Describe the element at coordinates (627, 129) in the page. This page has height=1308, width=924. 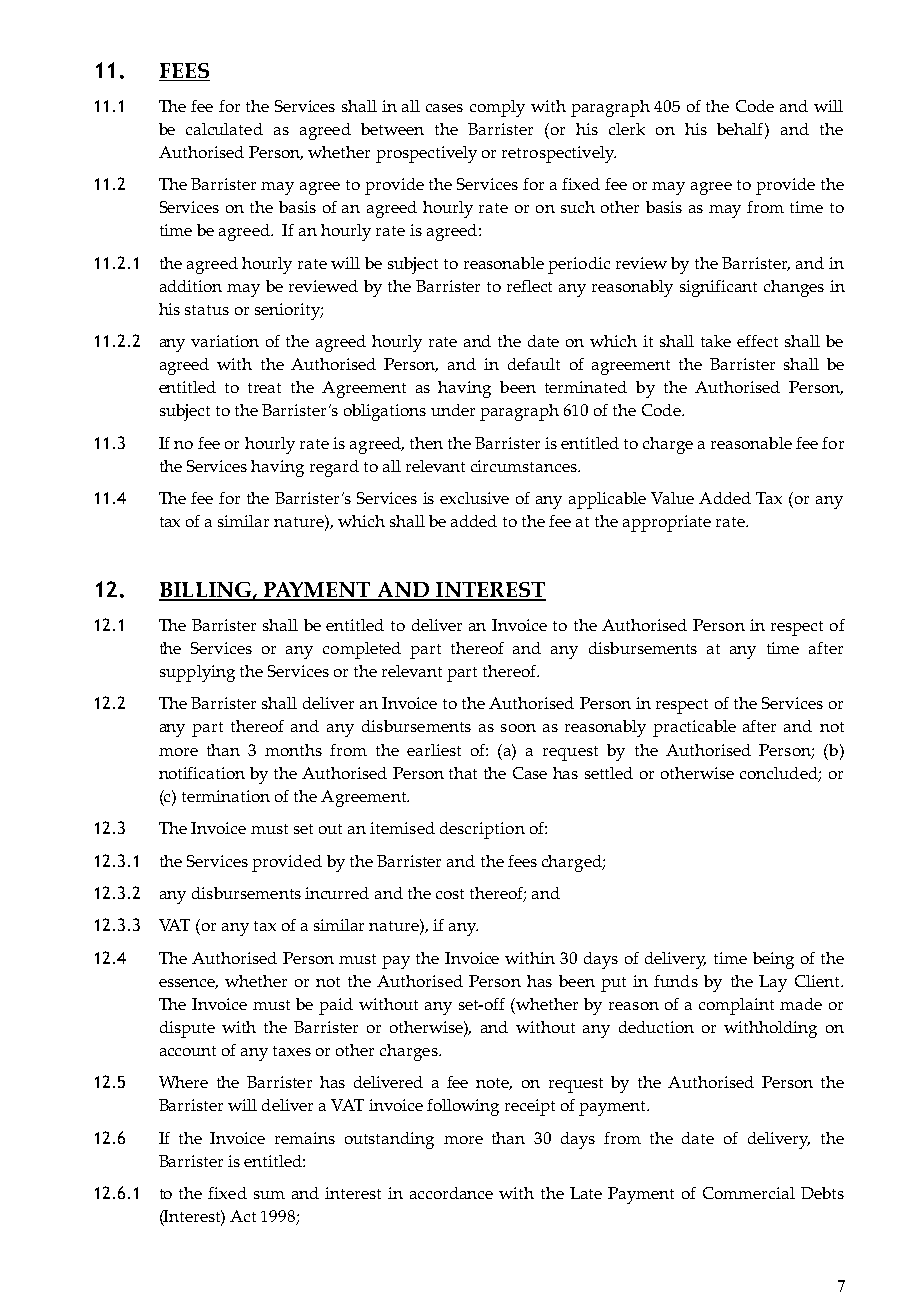
I see `clerk` at that location.
